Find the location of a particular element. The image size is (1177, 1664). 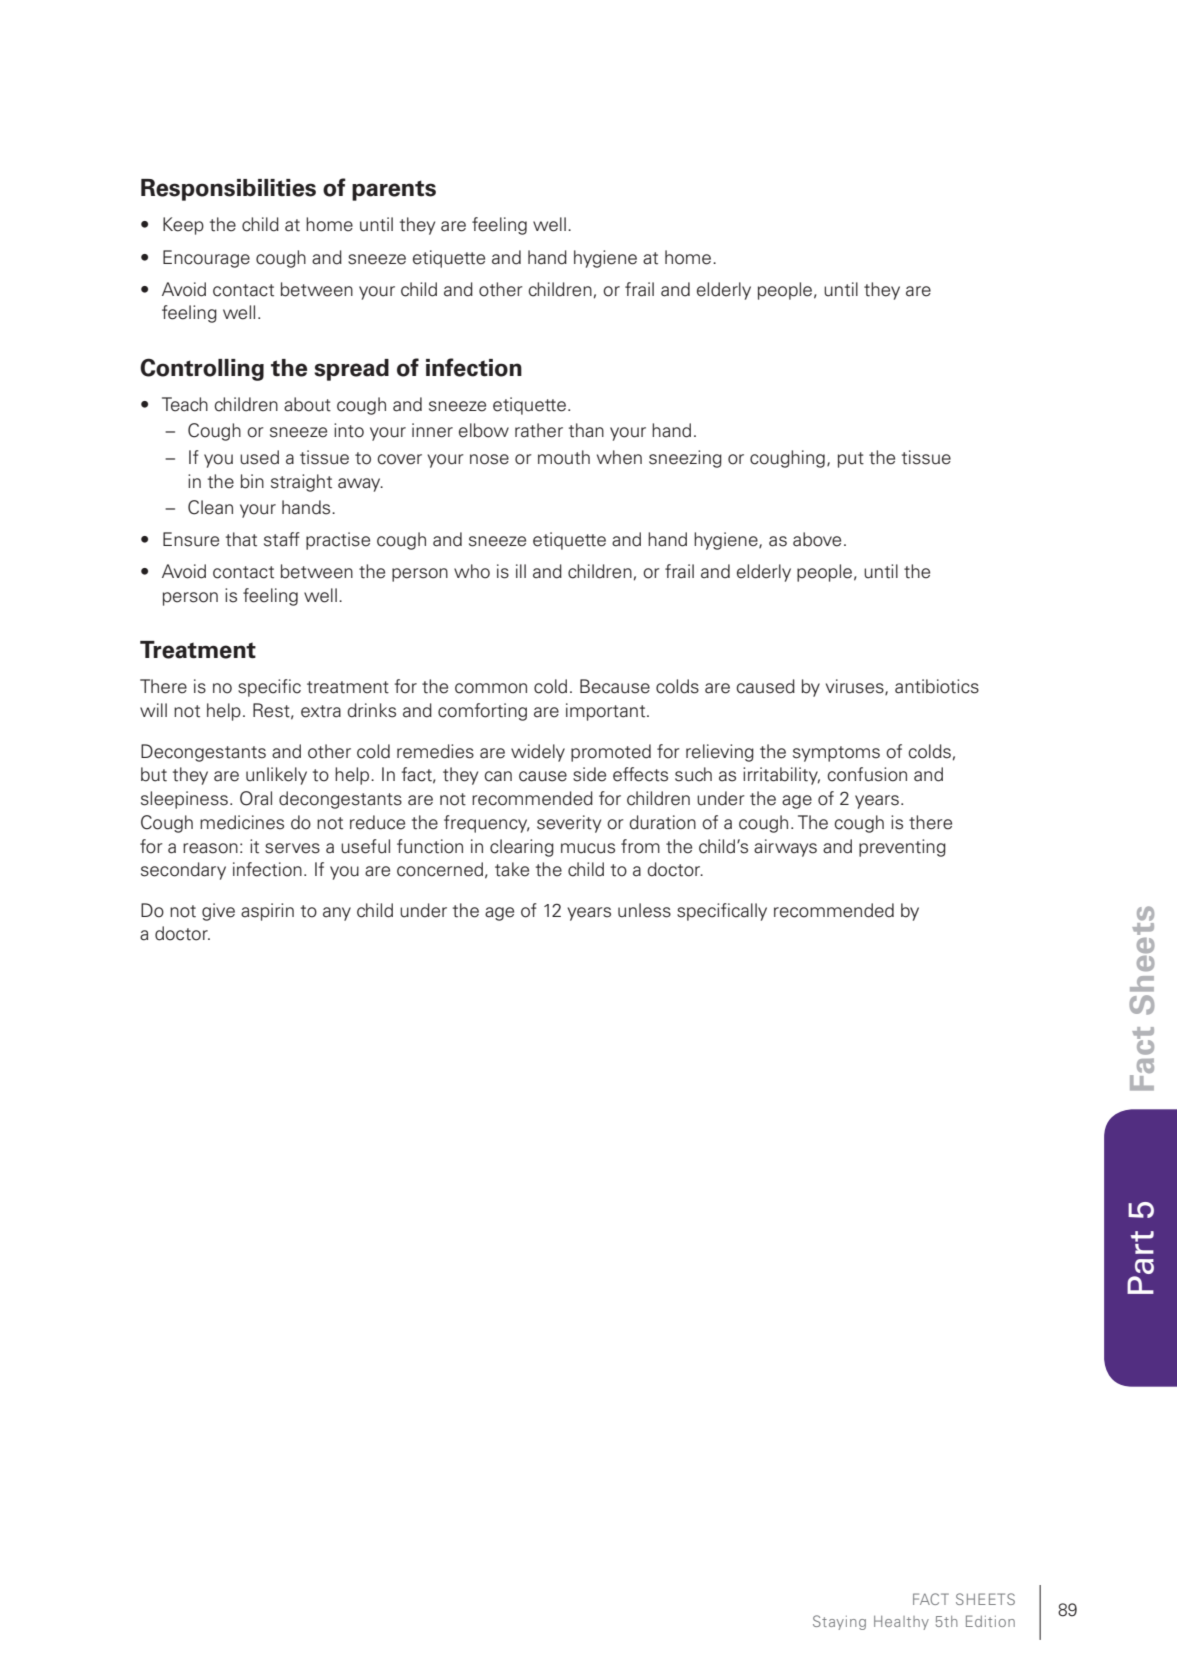

Edition is located at coordinates (990, 1621).
